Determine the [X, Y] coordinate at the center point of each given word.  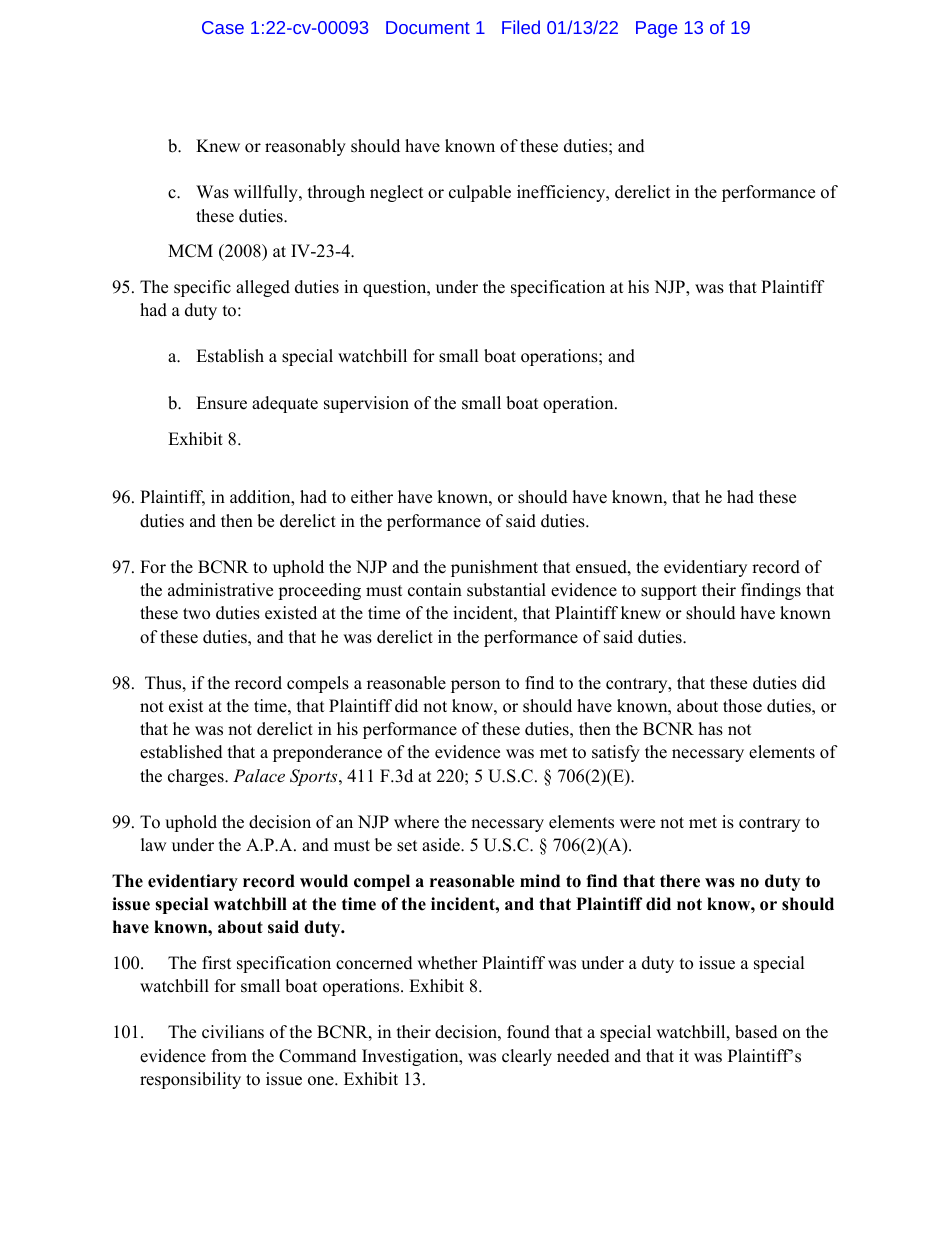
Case [223, 27]
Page [656, 29]
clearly [527, 1057]
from [229, 1056]
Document [428, 27]
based [756, 1032]
